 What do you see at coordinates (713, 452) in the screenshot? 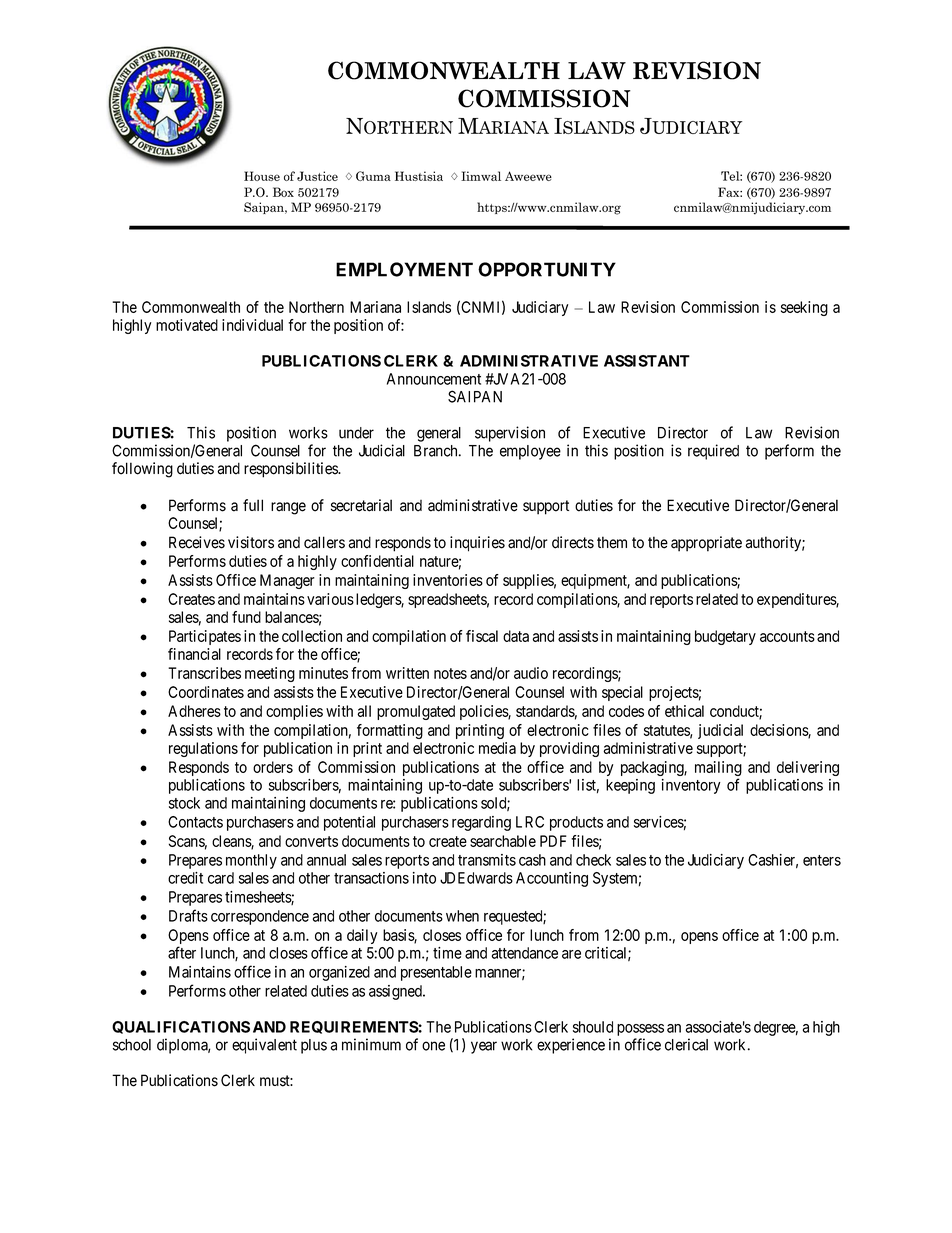
I see `required` at bounding box center [713, 452].
